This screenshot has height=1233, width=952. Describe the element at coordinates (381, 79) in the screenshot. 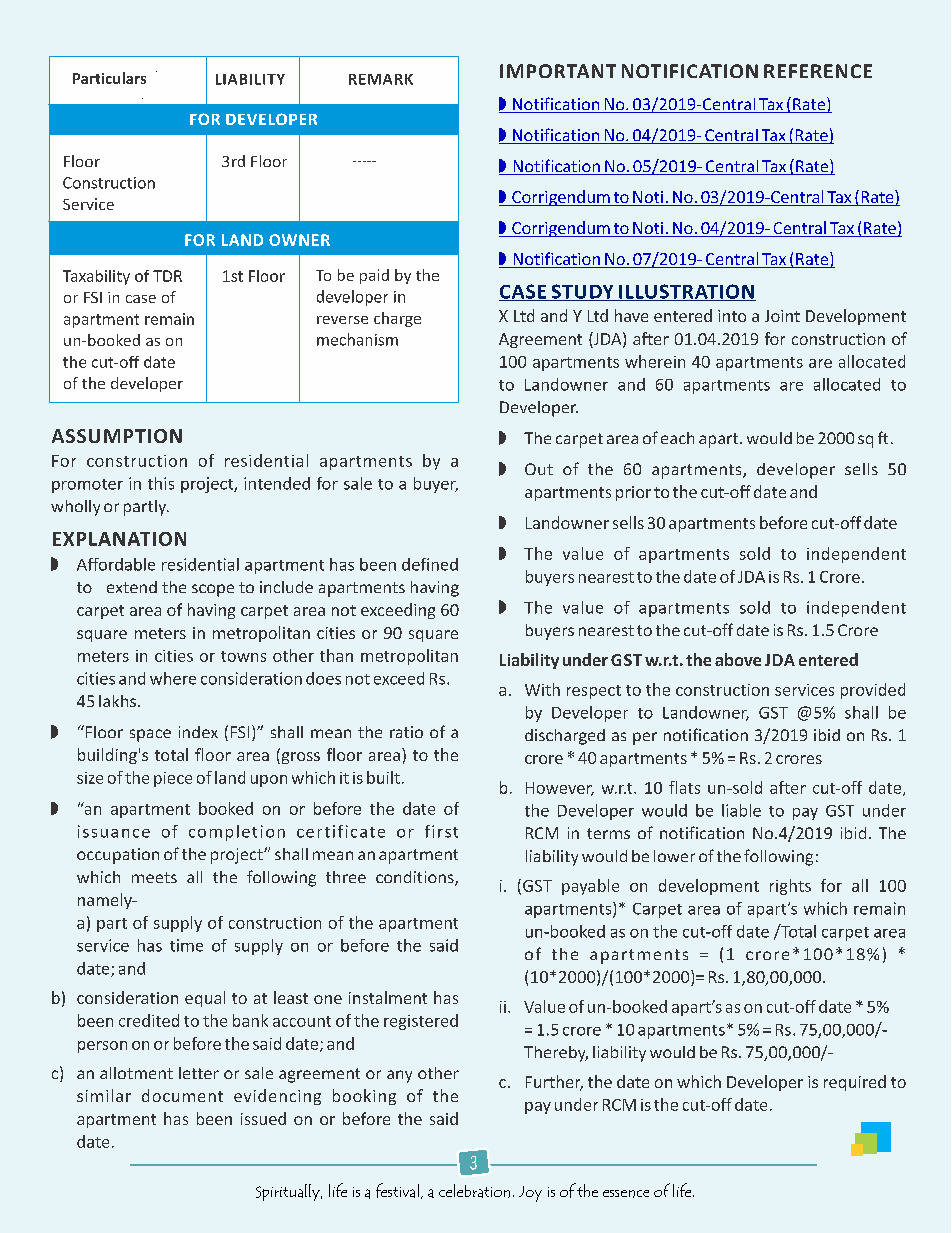

I see `REMARK` at that location.
